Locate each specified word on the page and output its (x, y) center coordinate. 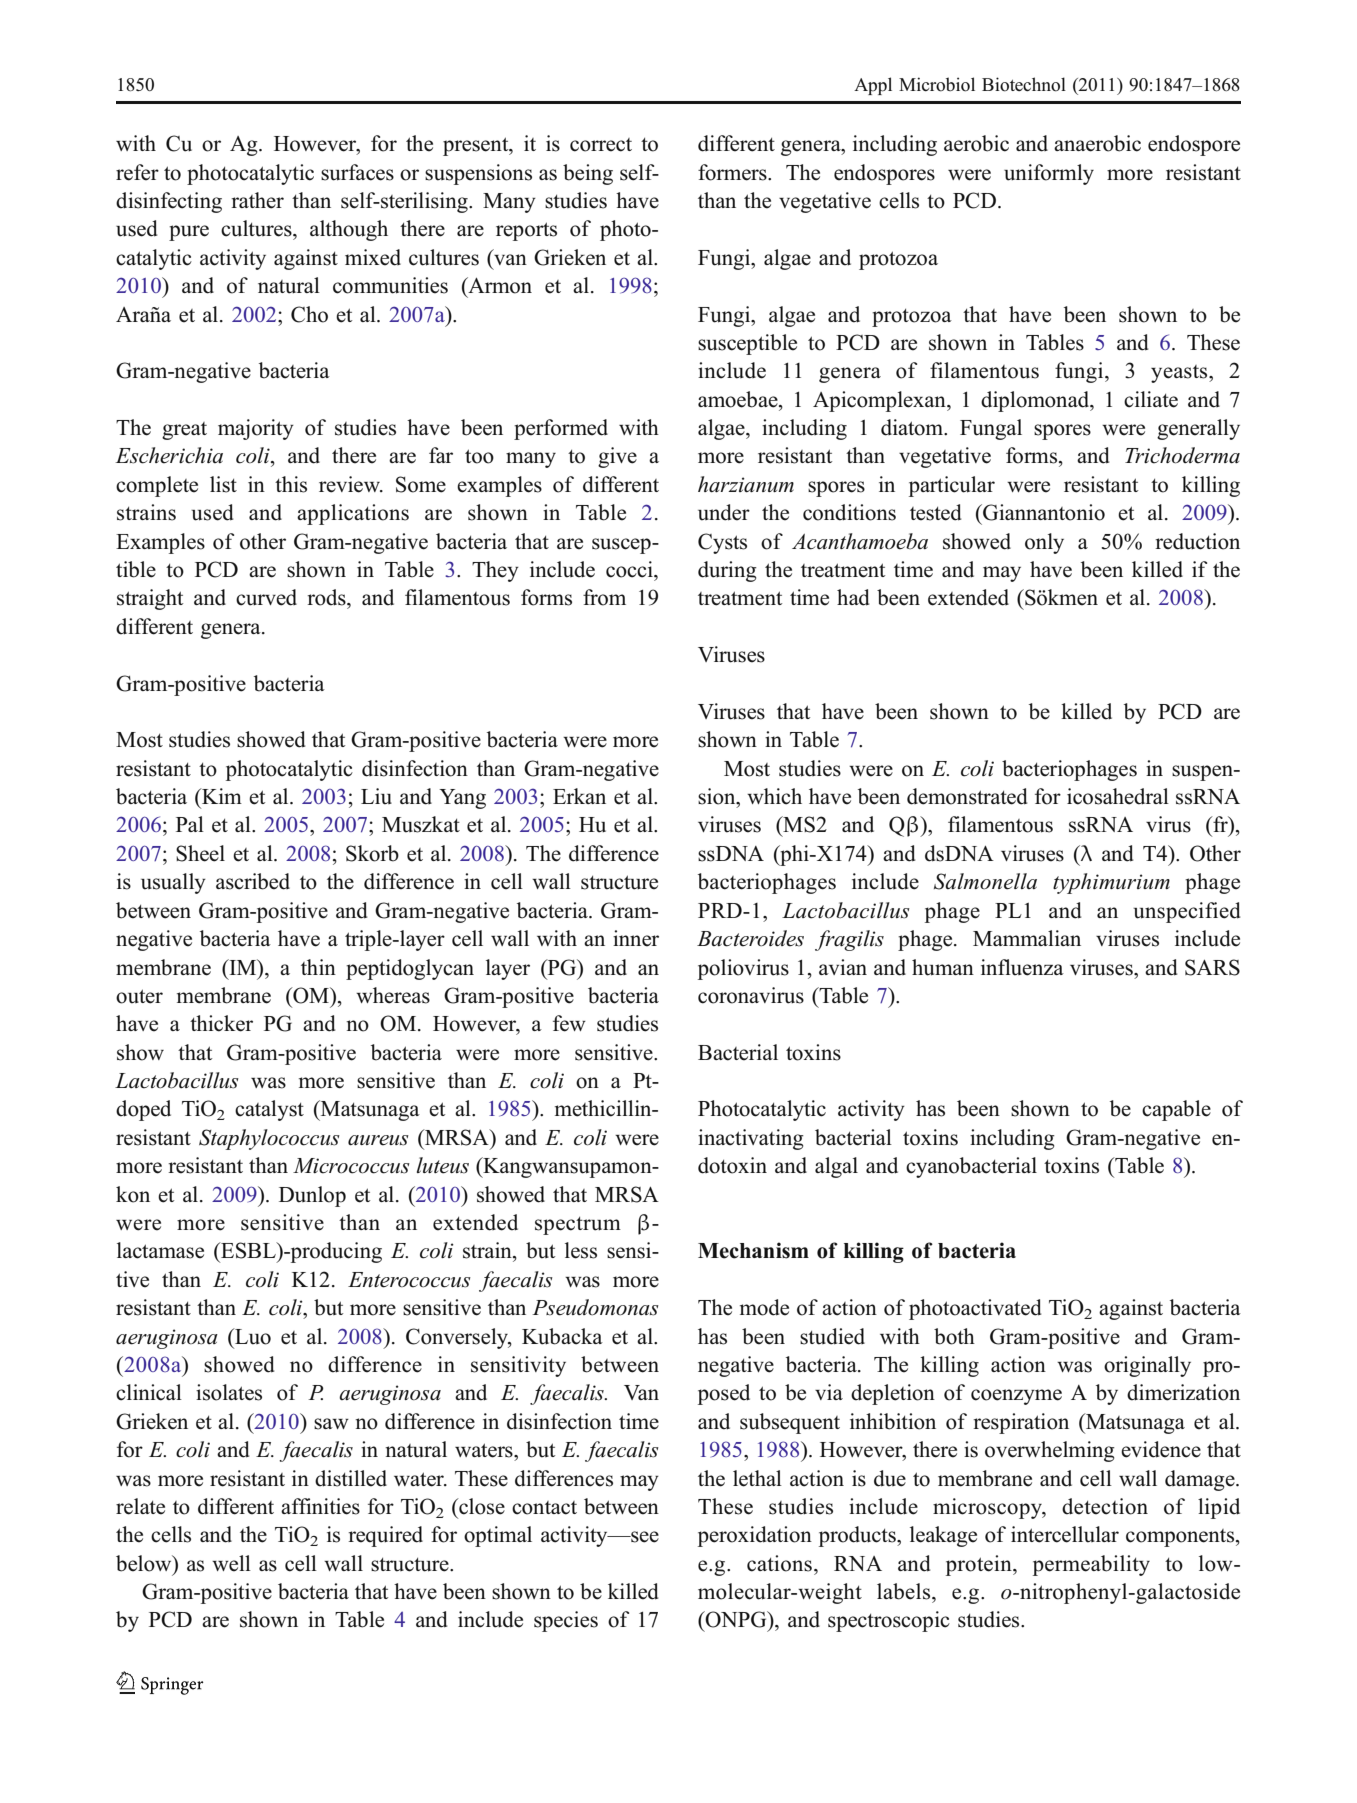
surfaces (357, 172)
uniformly (1049, 174)
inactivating (751, 1139)
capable (1176, 1110)
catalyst (269, 1110)
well (231, 1563)
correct (601, 145)
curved (266, 597)
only (1044, 543)
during (727, 571)
